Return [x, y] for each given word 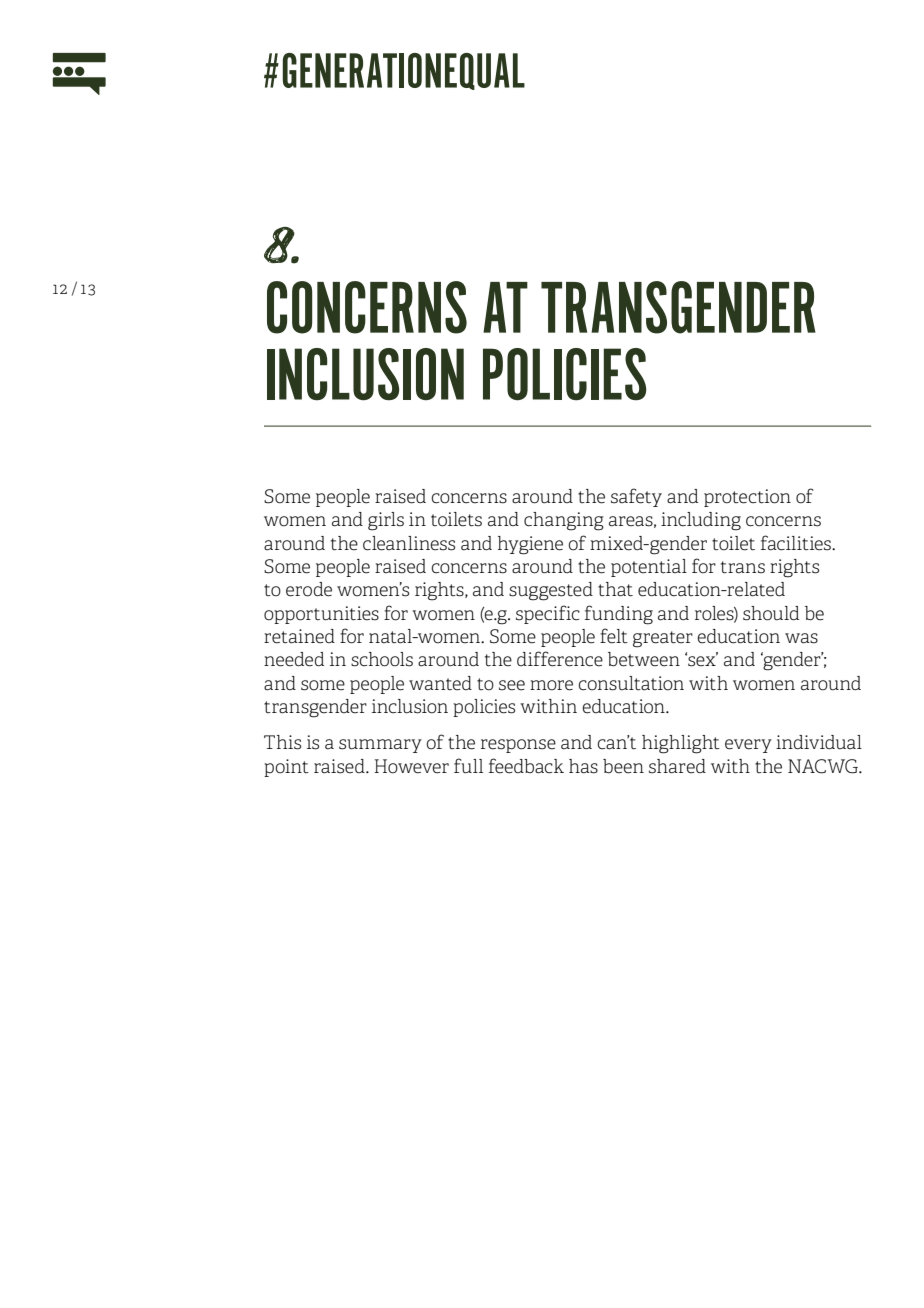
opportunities [321, 615]
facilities [797, 543]
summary [380, 746]
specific [548, 614]
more [551, 685]
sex [702, 660]
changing [564, 521]
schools [382, 659]
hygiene [530, 545]
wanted [440, 683]
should [771, 613]
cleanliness [409, 543]
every [748, 746]
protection [747, 498]
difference [560, 659]
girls [386, 521]
